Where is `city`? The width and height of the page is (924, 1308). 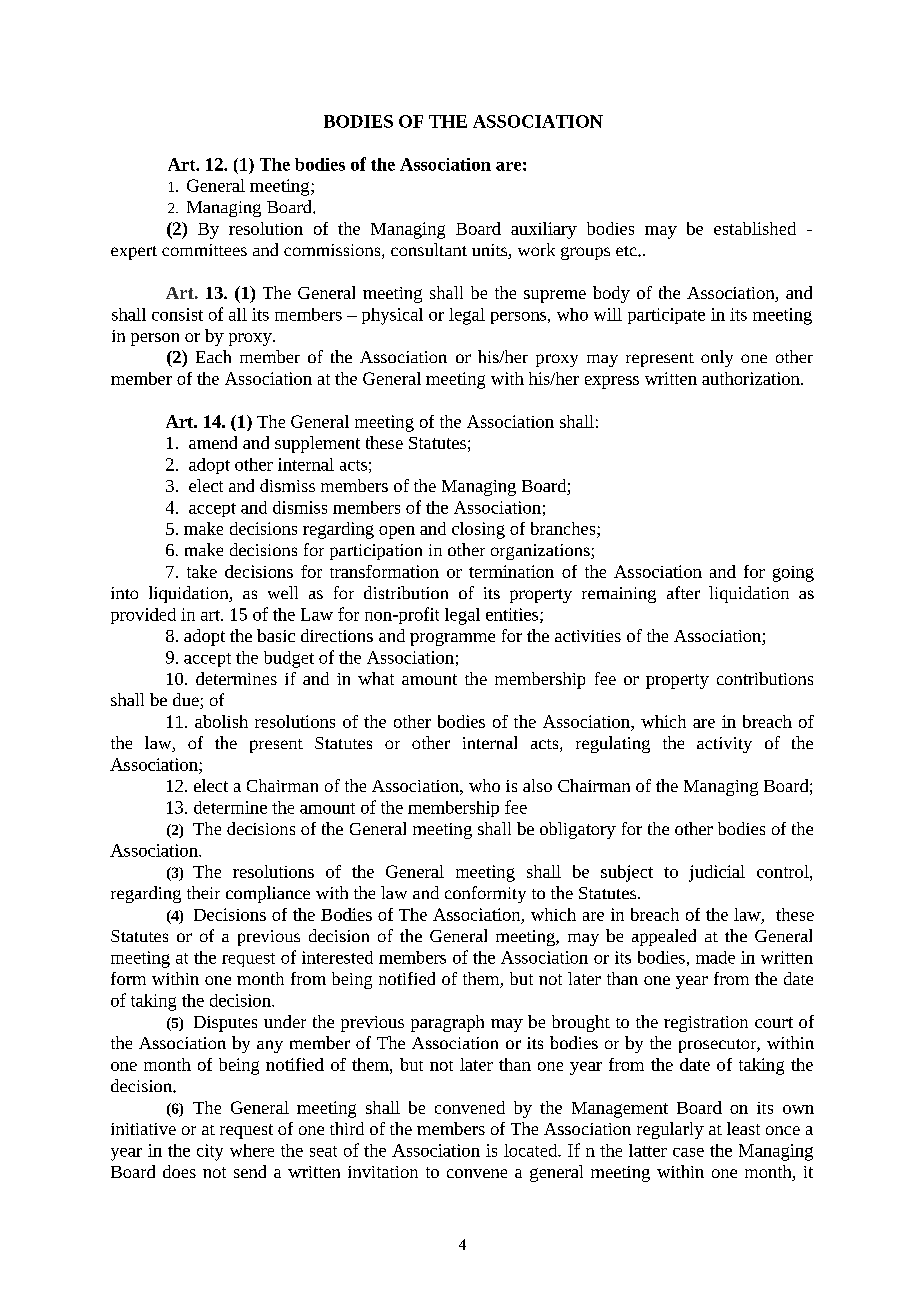 city is located at coordinates (210, 1152).
